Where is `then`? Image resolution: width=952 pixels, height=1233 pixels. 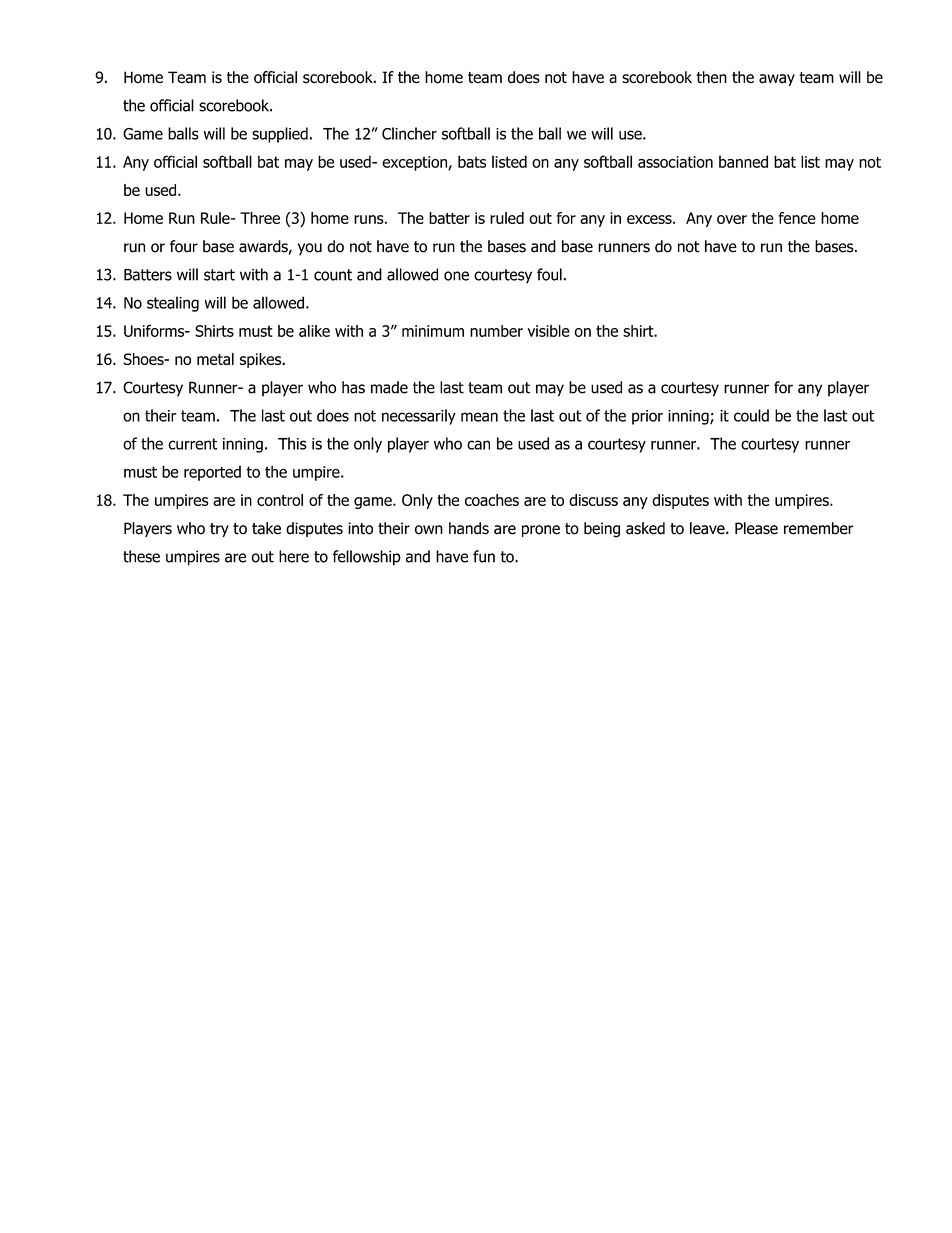 then is located at coordinates (711, 77).
